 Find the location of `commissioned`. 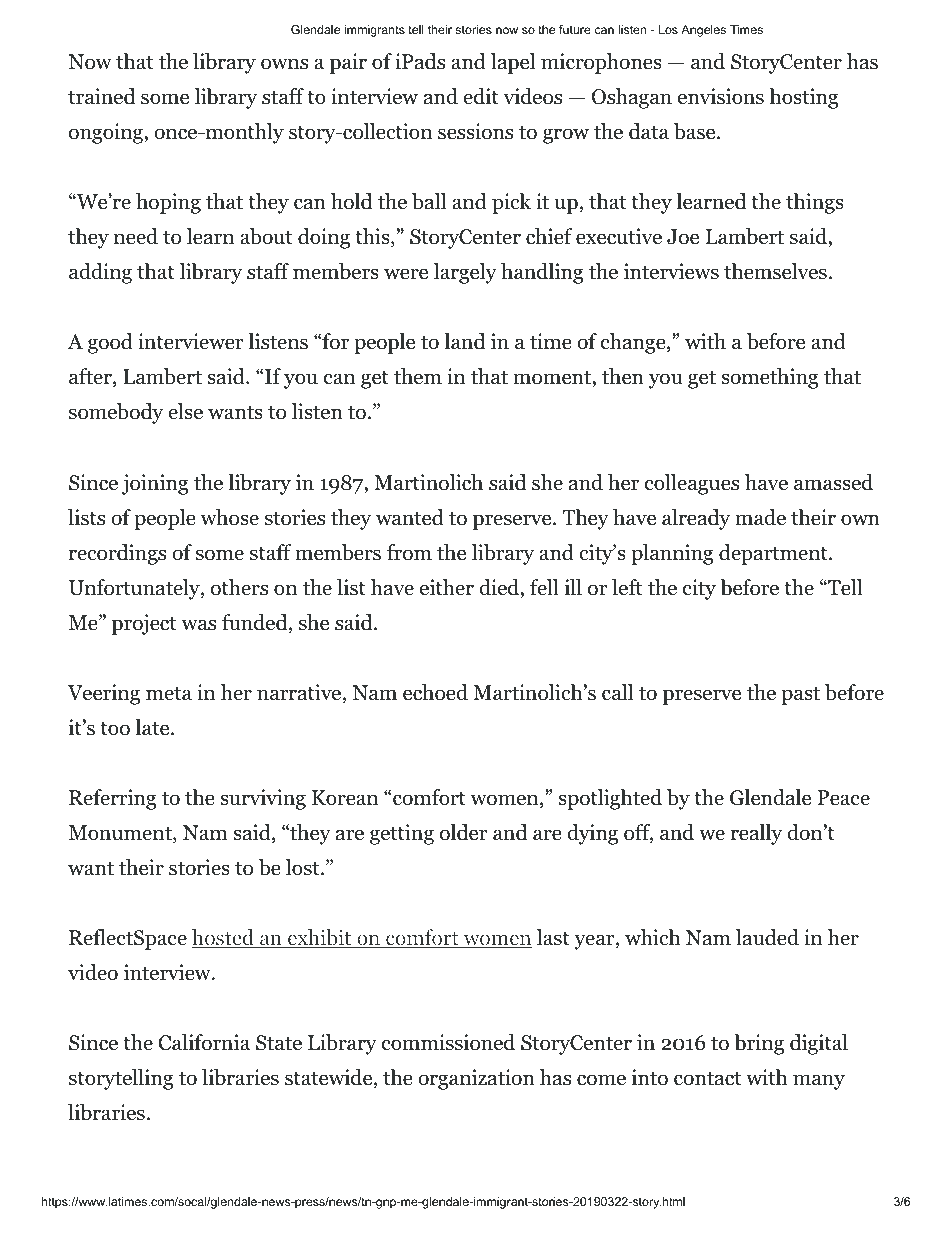

commissioned is located at coordinates (448, 1042).
